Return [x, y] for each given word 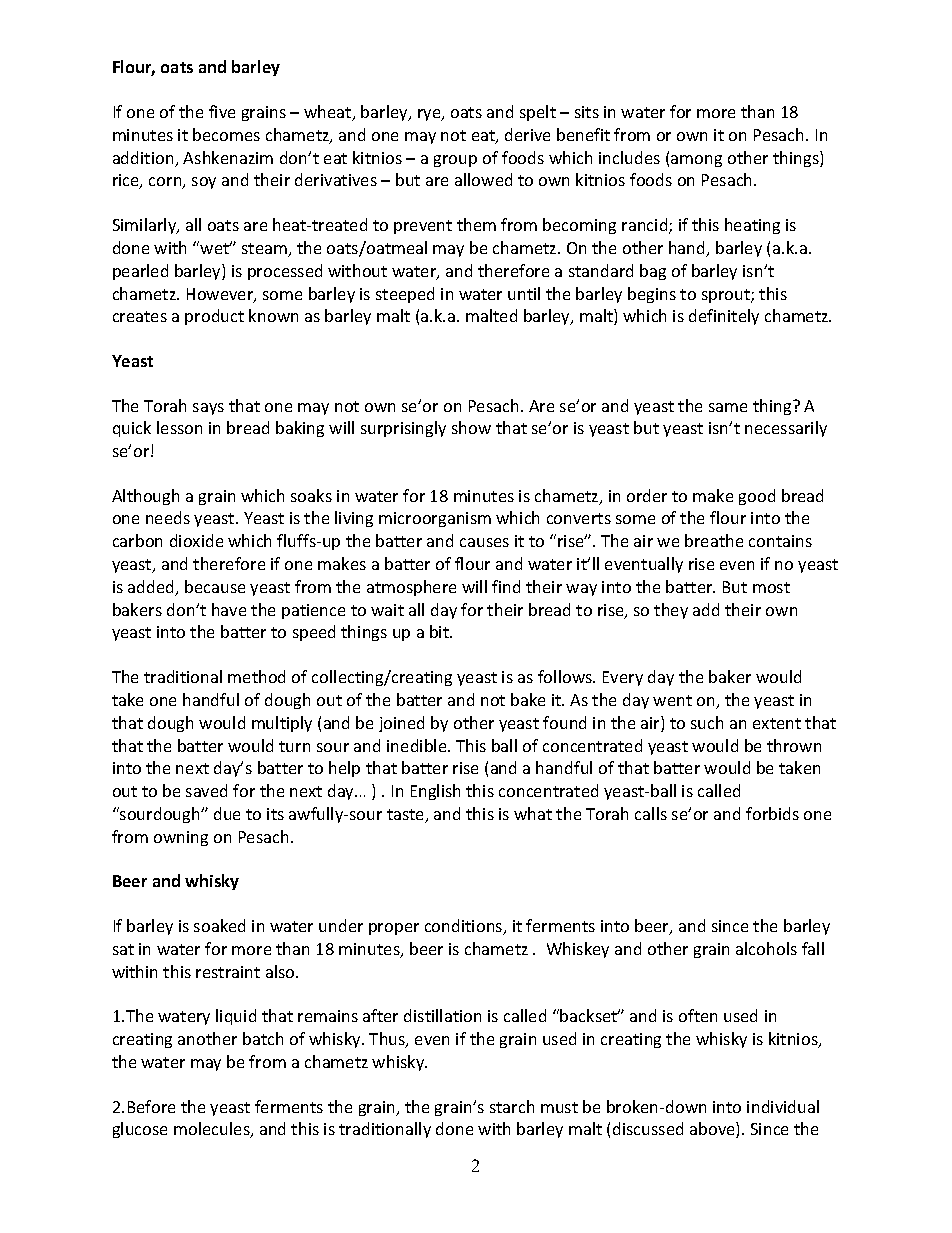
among [696, 161]
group [455, 161]
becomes [226, 134]
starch [512, 1106]
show [471, 427]
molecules [213, 1130]
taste [407, 816]
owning [181, 838]
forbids [772, 813]
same [728, 407]
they [671, 611]
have [229, 609]
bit [440, 631]
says [208, 409]
